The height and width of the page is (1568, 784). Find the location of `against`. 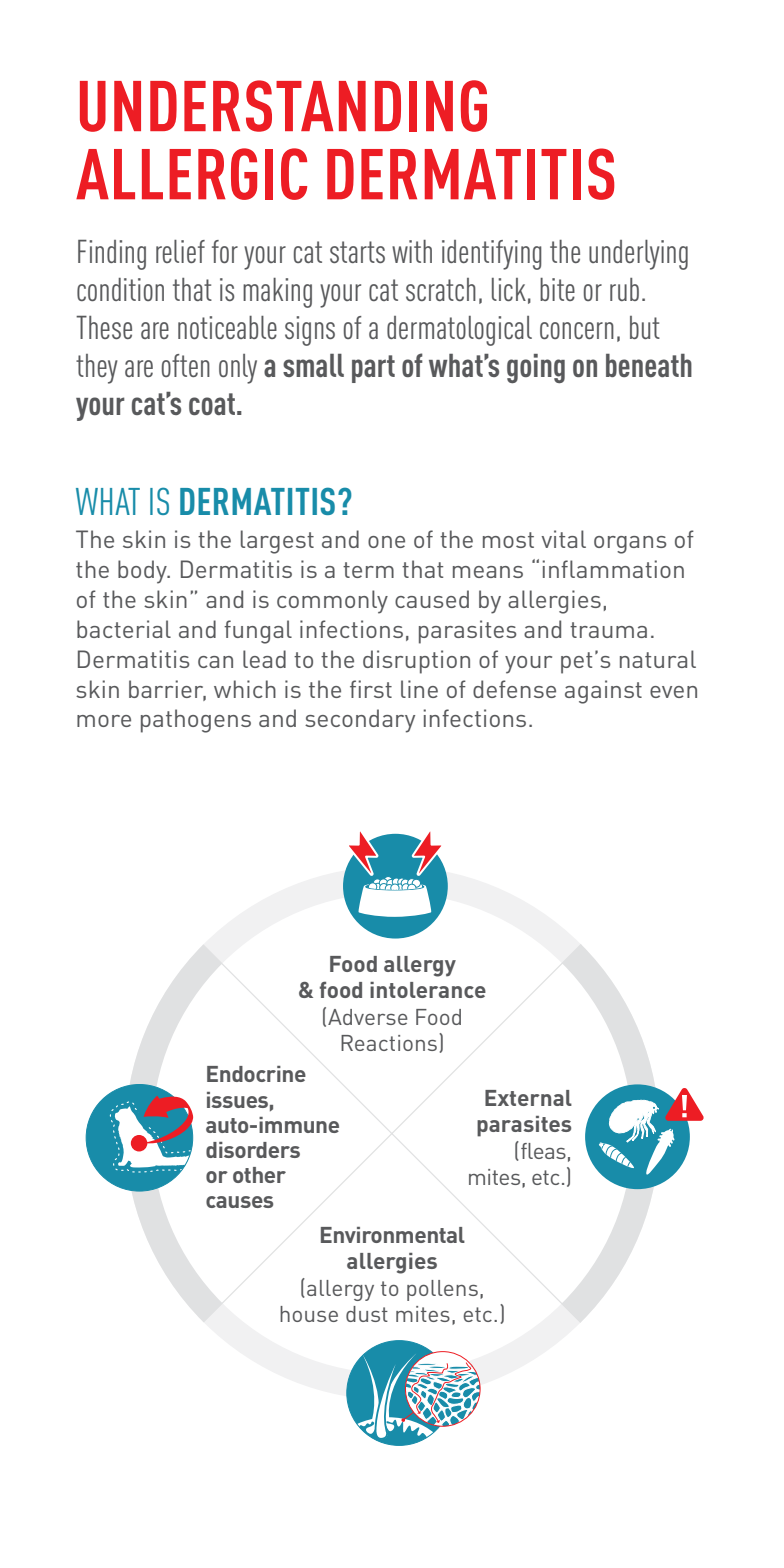

against is located at coordinates (603, 692).
